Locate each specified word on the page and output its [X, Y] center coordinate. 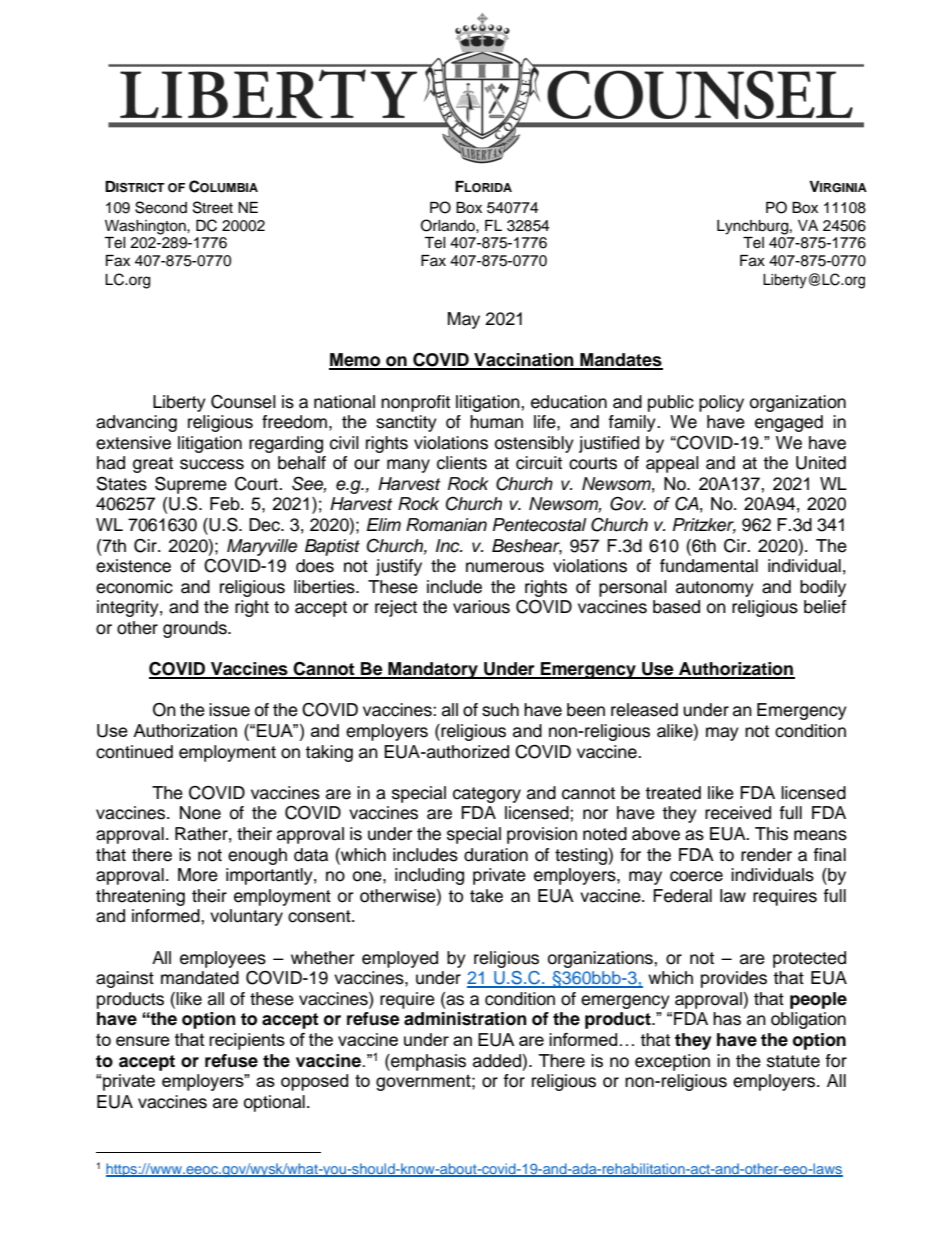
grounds [196, 629]
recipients [247, 1041]
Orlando [449, 225]
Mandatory [433, 670]
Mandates [620, 361]
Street [213, 207]
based [676, 607]
